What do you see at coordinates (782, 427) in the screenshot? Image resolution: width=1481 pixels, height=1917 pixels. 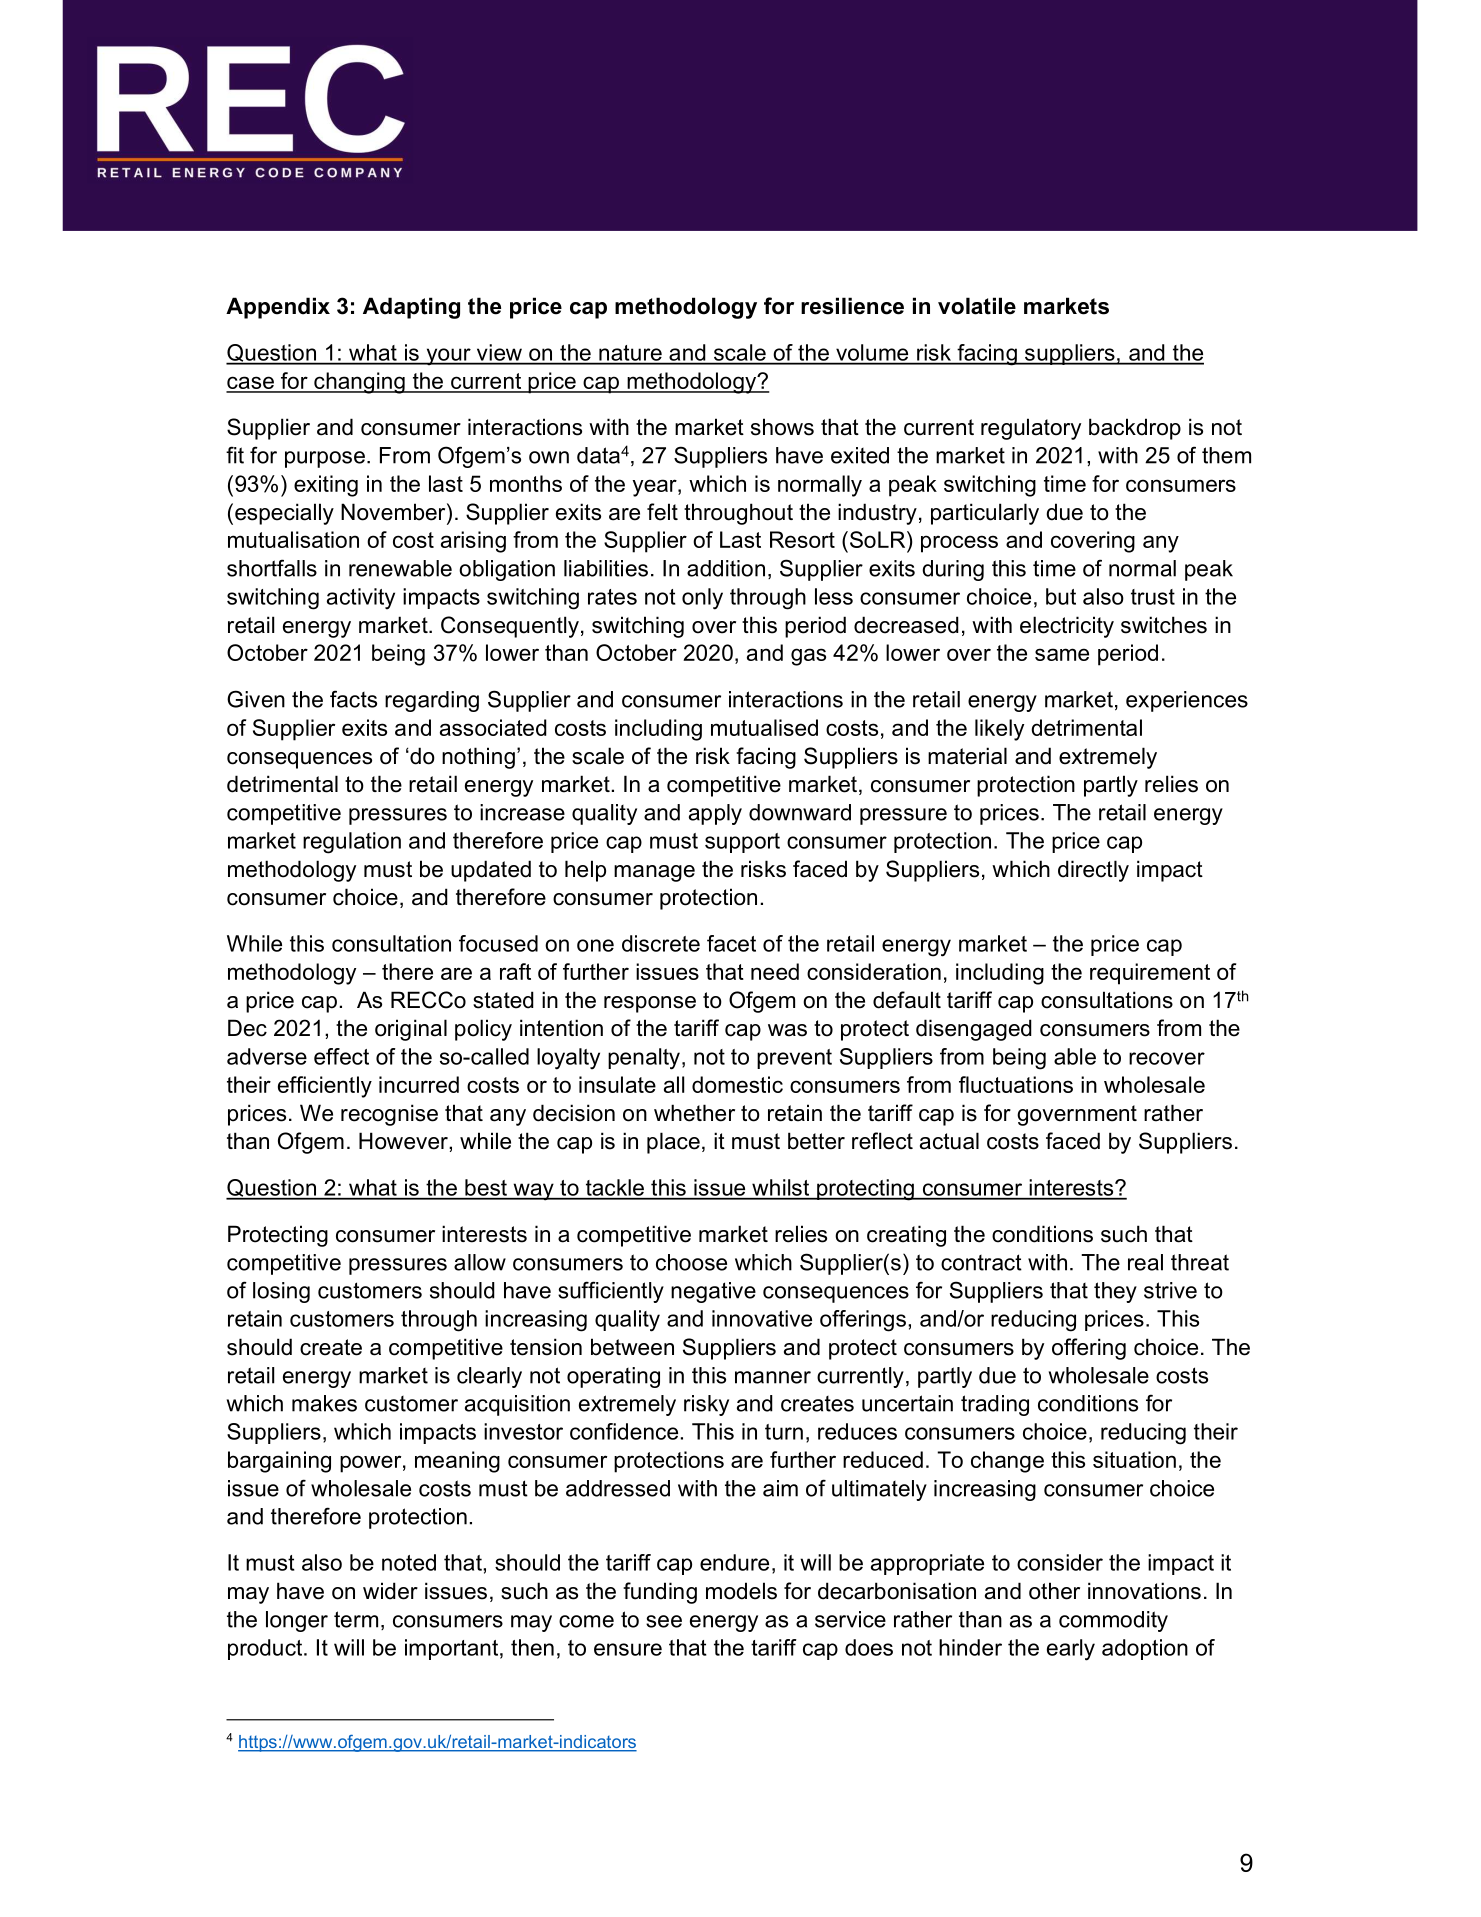 I see `shows` at bounding box center [782, 427].
